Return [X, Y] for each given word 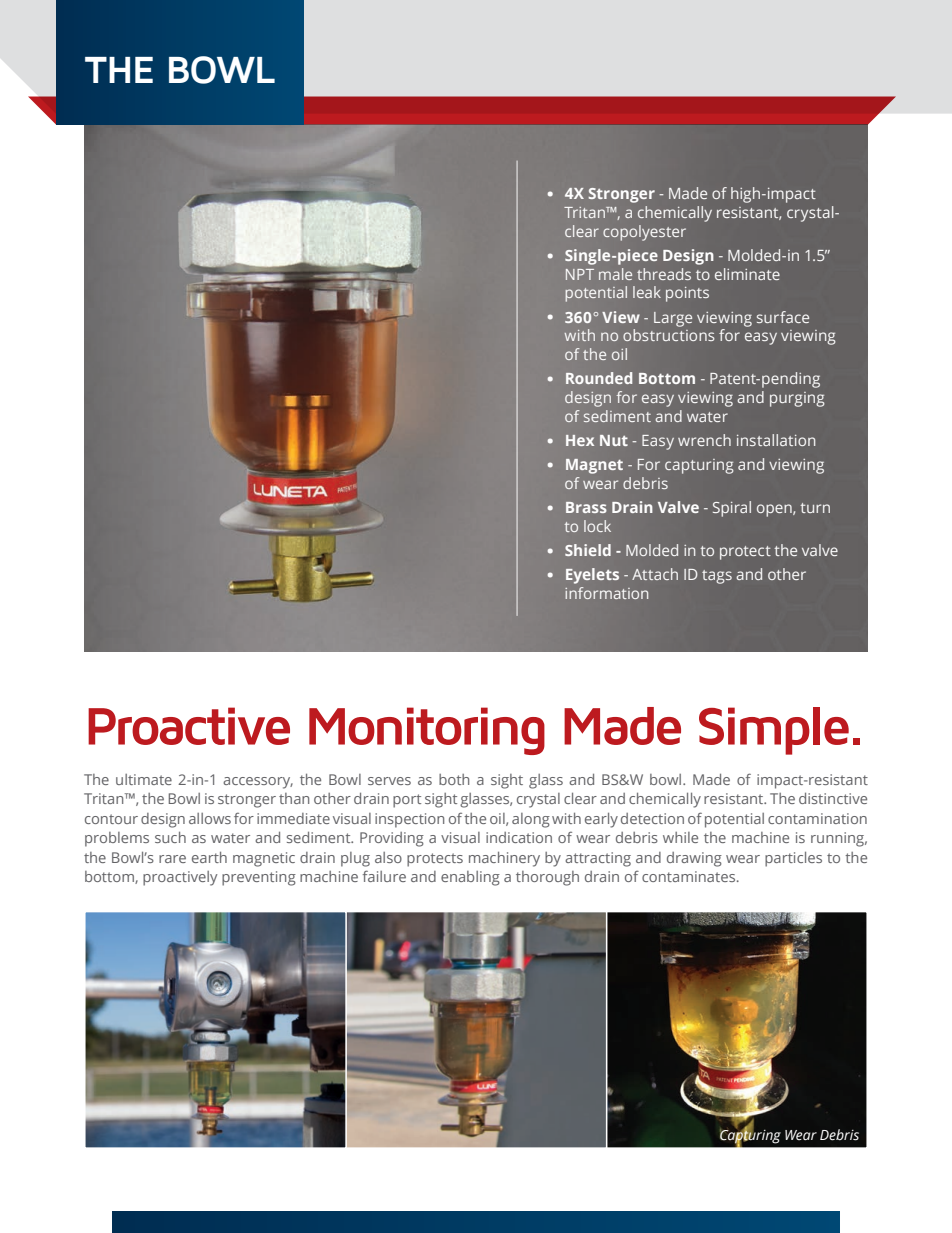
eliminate [747, 274]
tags [717, 577]
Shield [588, 550]
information [606, 593]
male [615, 274]
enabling [470, 878]
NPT [580, 274]
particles [793, 859]
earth [209, 857]
